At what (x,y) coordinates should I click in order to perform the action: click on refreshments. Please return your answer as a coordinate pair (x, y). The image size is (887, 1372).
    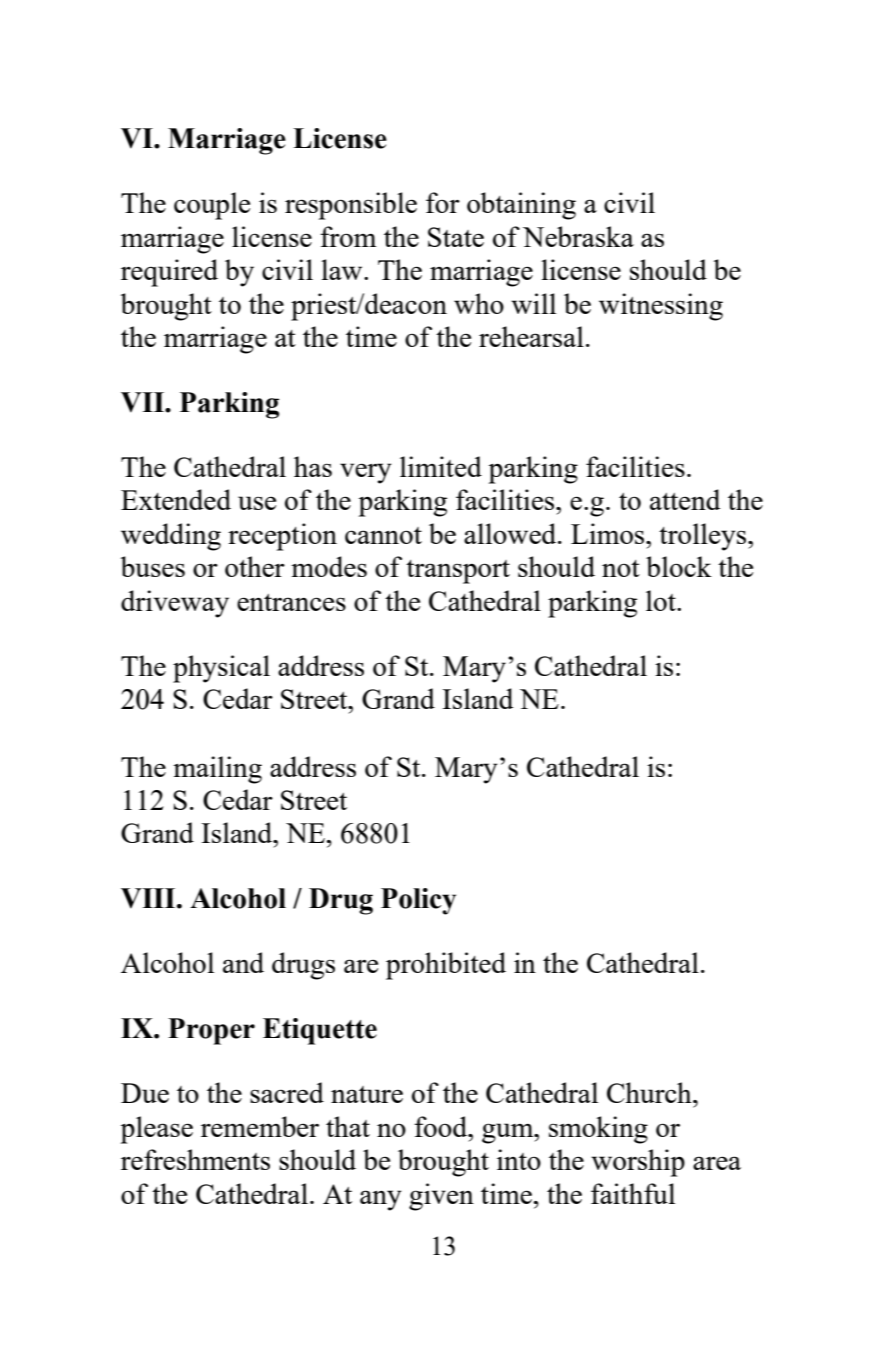
    Looking at the image, I should click on (195, 1159).
